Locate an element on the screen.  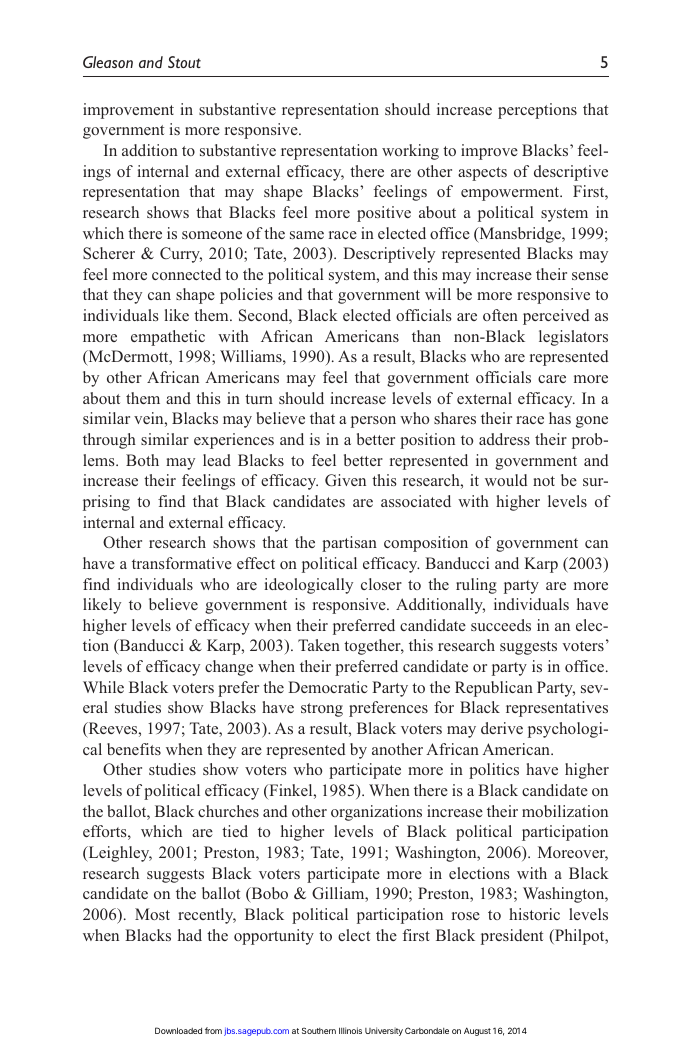
perceived is located at coordinates (556, 317).
